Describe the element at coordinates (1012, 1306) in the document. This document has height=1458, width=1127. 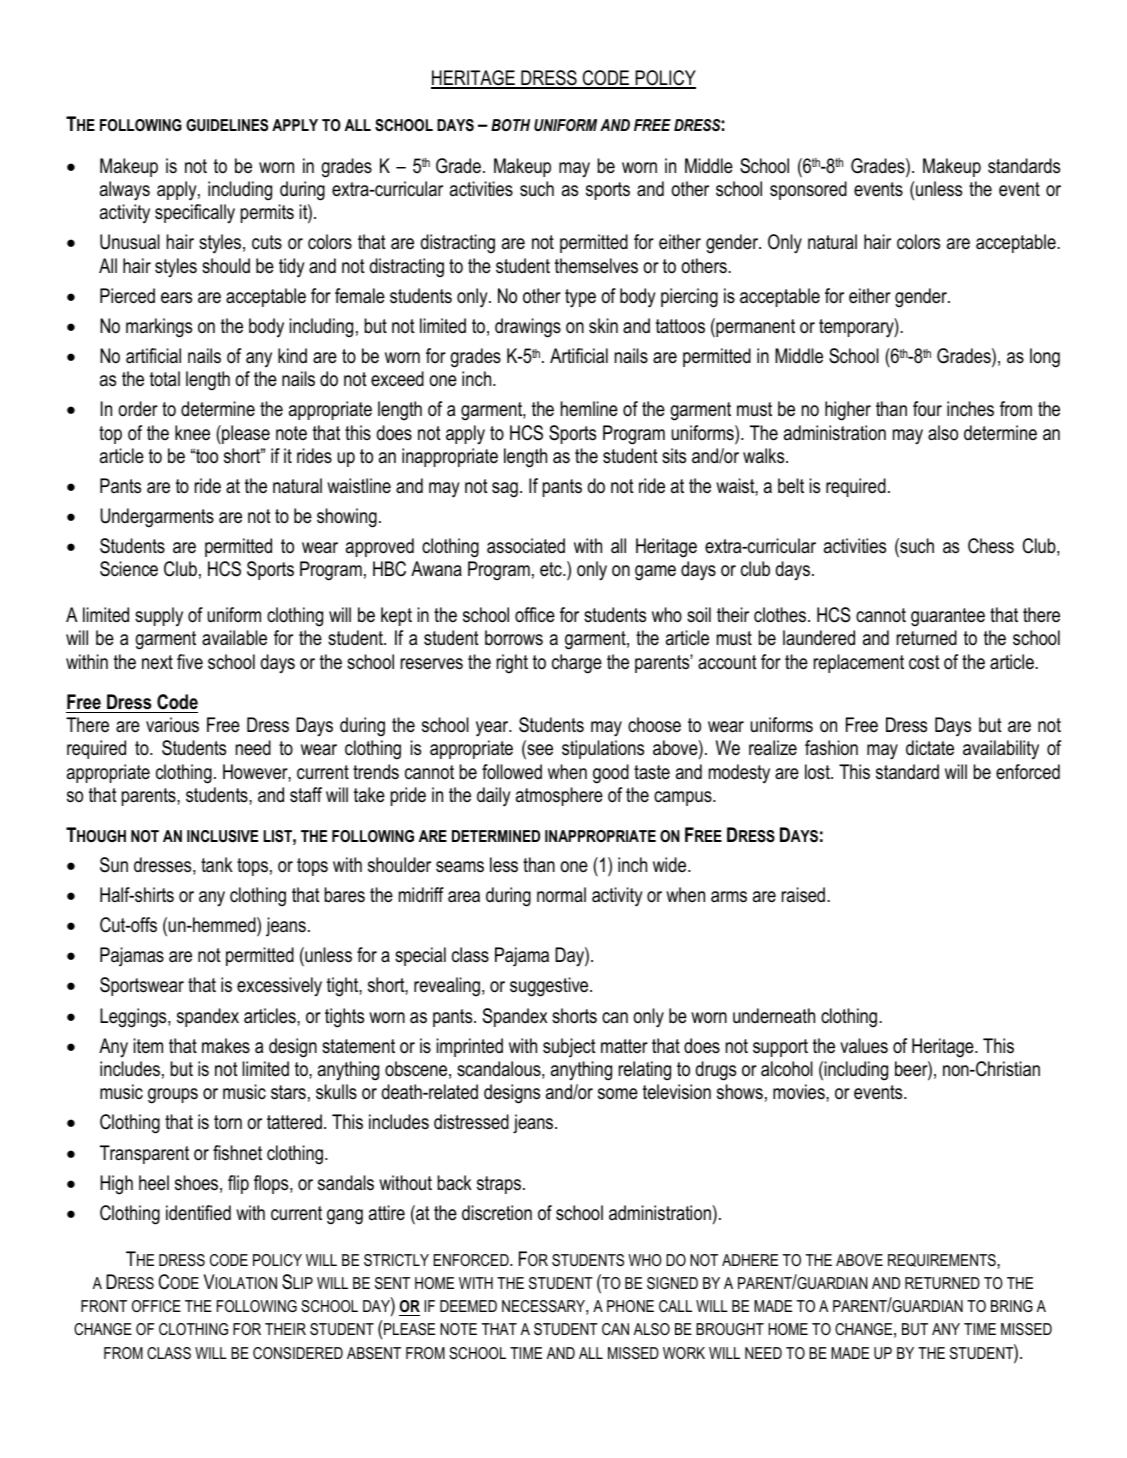
I see `BRING` at that location.
